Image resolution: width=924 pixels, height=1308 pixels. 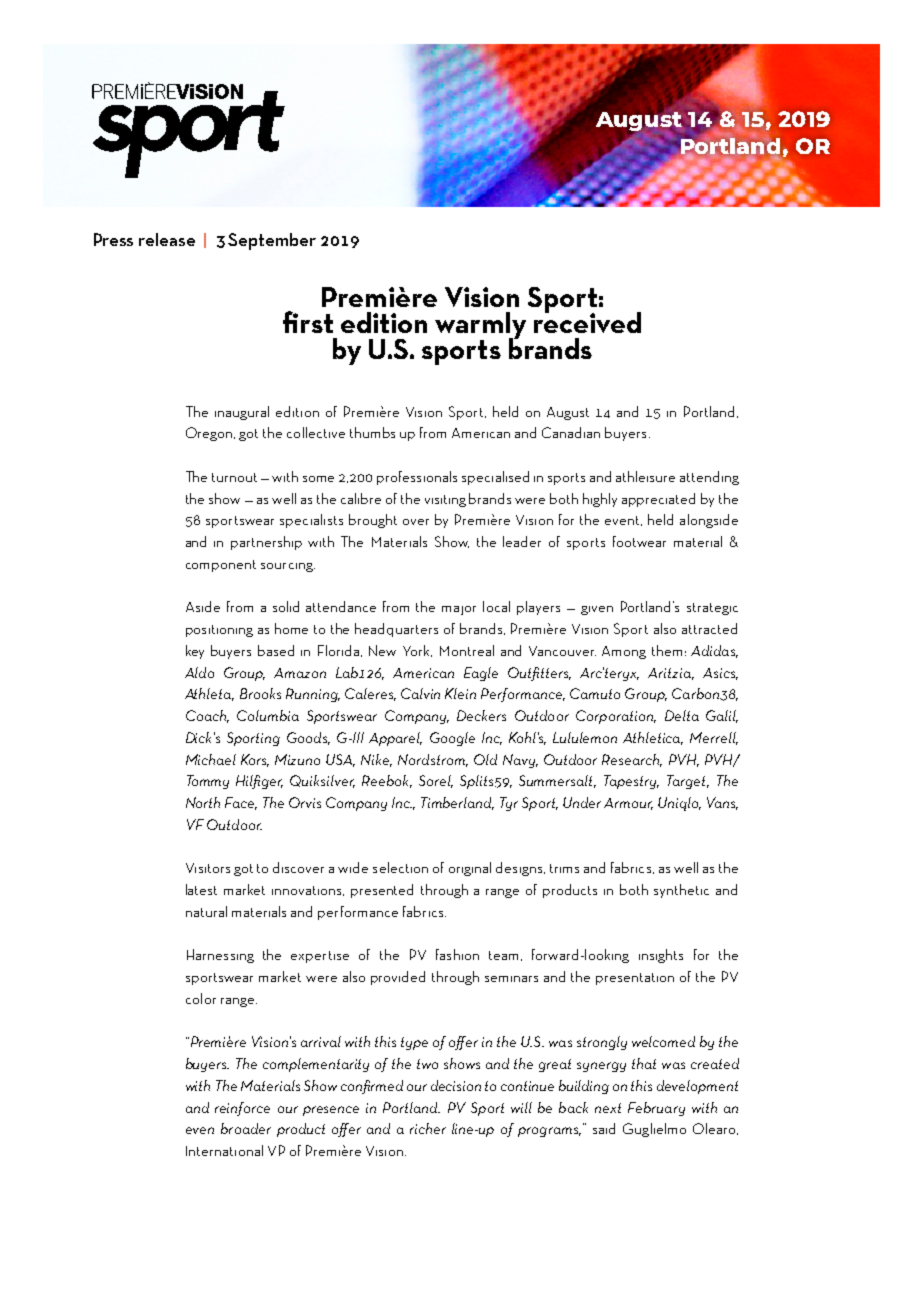 What do you see at coordinates (587, 321) in the screenshot?
I see `received` at bounding box center [587, 321].
